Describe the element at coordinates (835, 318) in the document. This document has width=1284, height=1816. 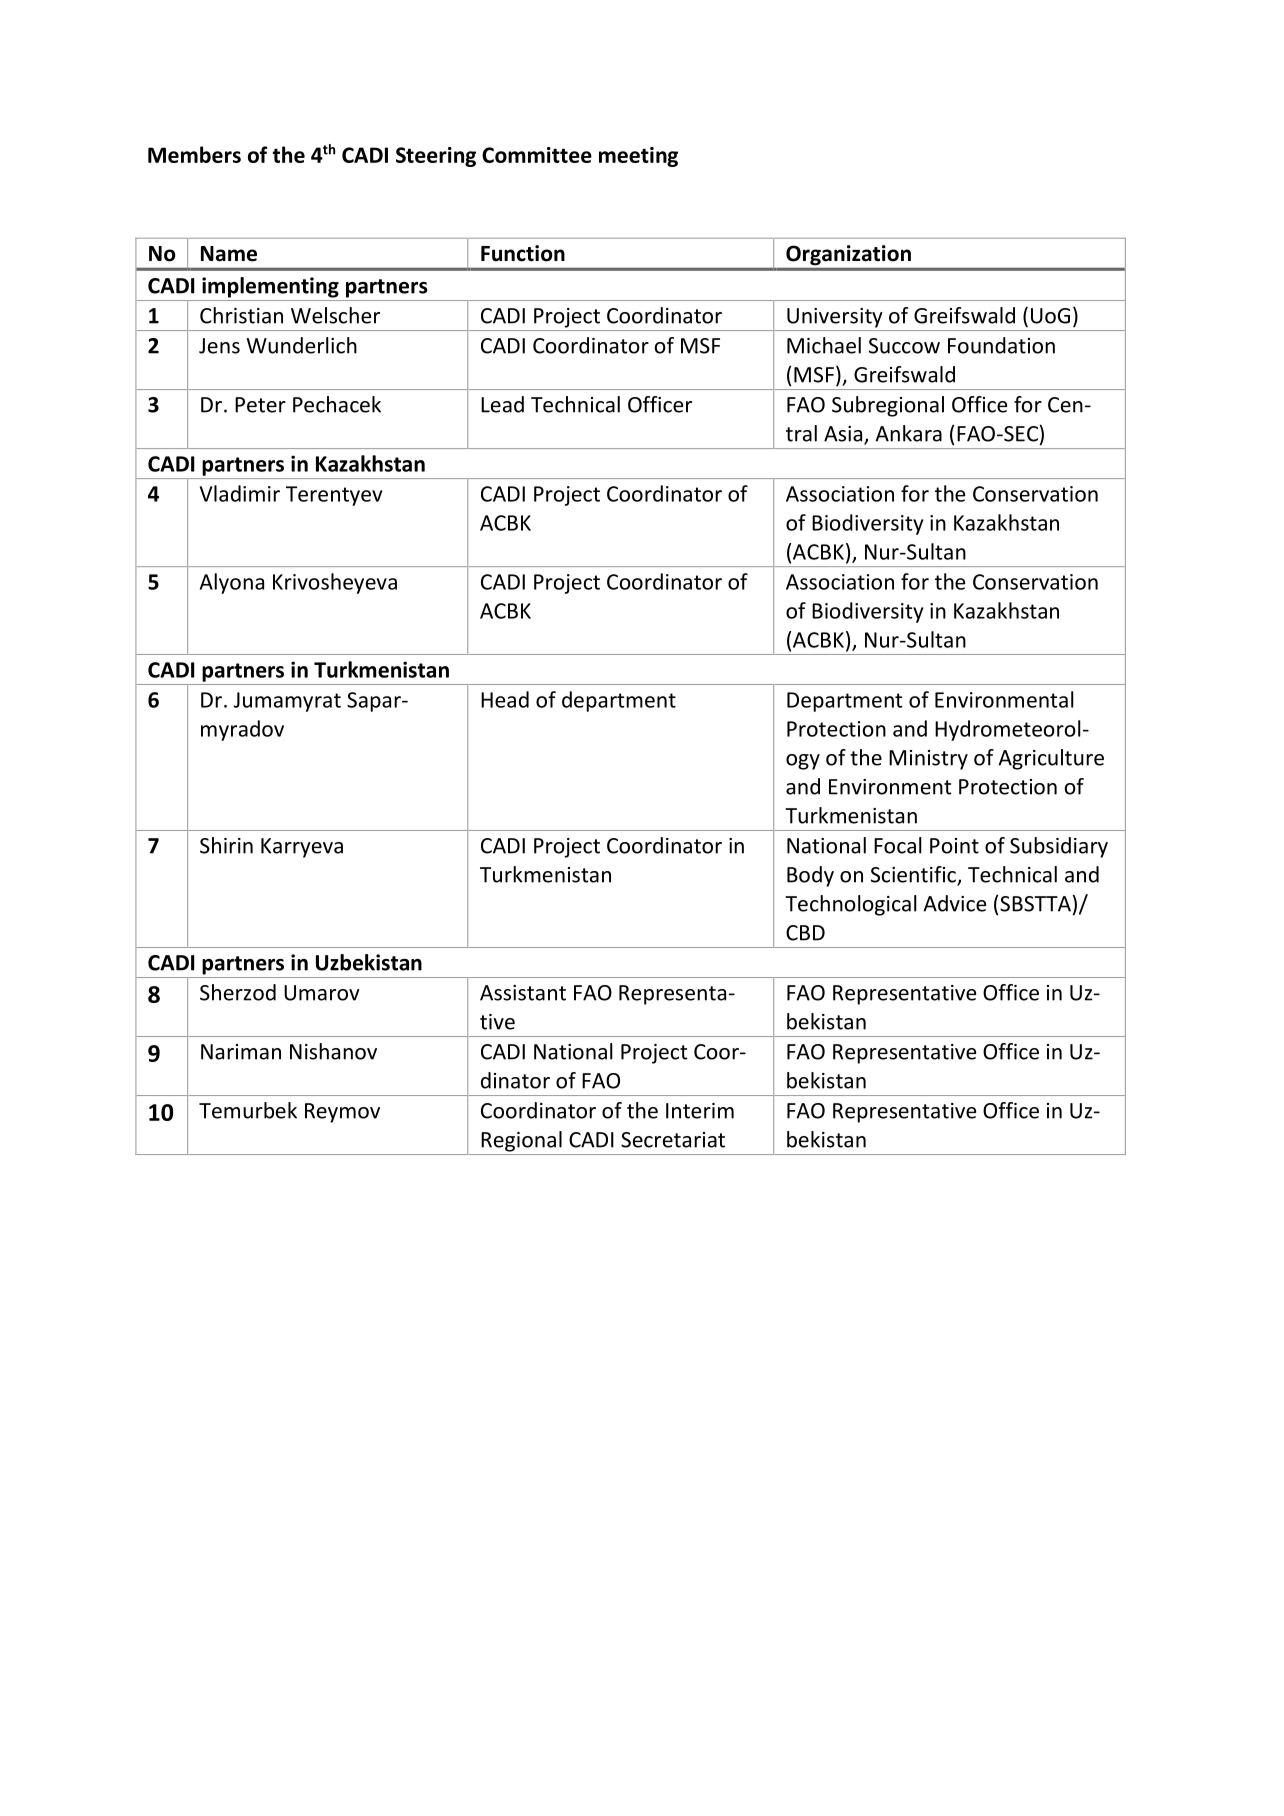
I see `University` at that location.
